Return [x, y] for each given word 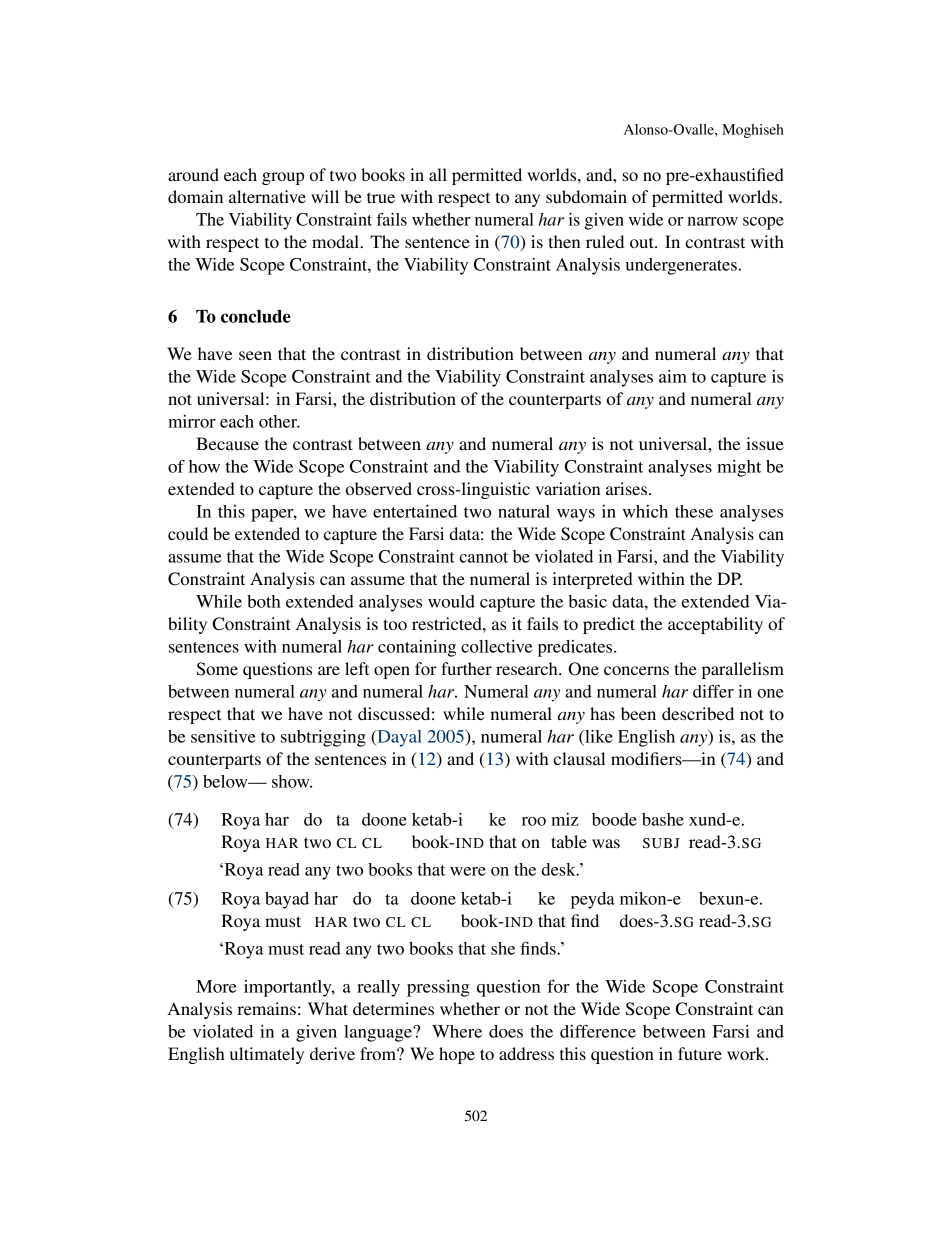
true [381, 197]
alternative [267, 196]
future [700, 1053]
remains [266, 1008]
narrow [713, 221]
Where [457, 1031]
